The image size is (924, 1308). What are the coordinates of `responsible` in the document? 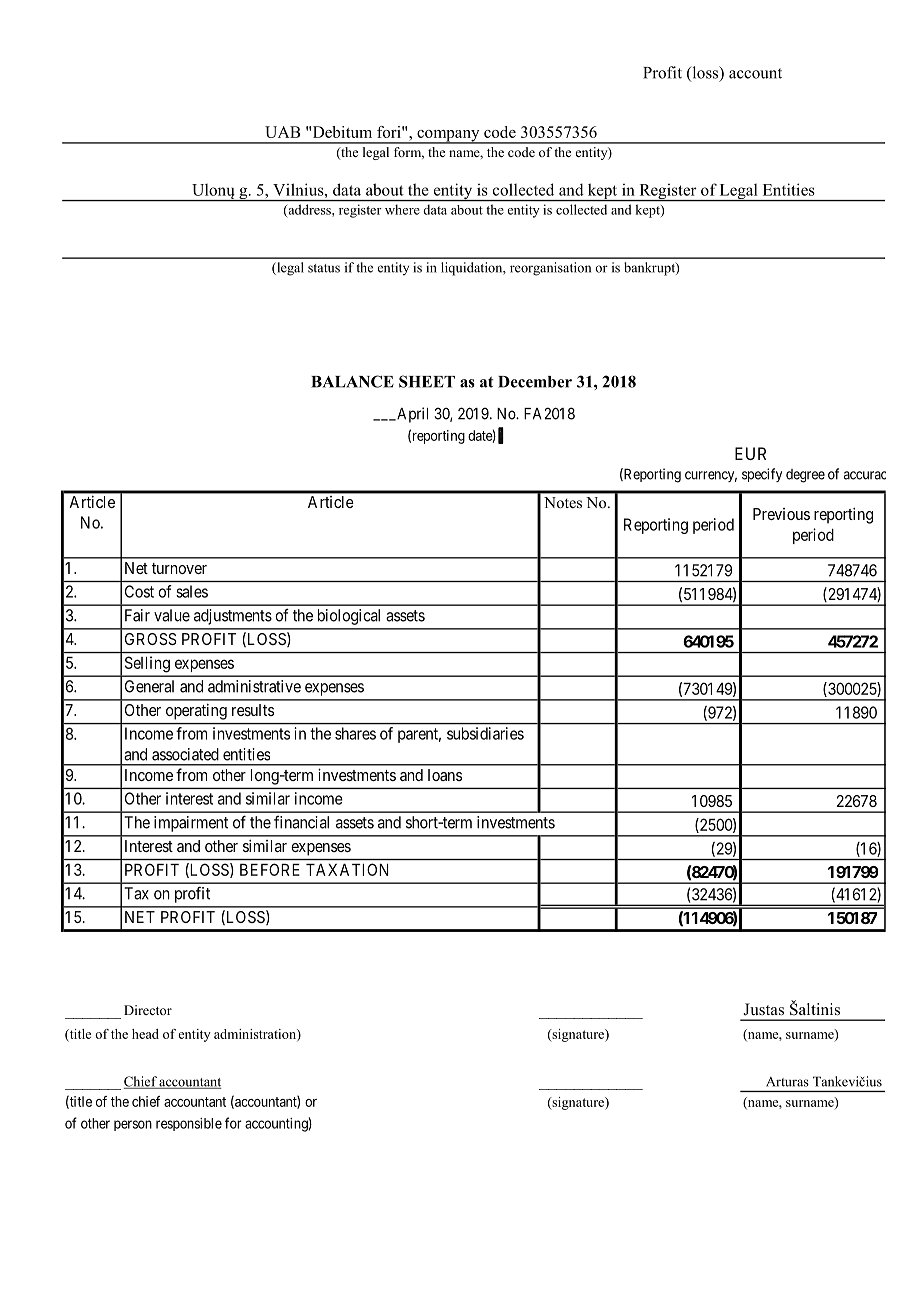 It's located at (189, 1124).
